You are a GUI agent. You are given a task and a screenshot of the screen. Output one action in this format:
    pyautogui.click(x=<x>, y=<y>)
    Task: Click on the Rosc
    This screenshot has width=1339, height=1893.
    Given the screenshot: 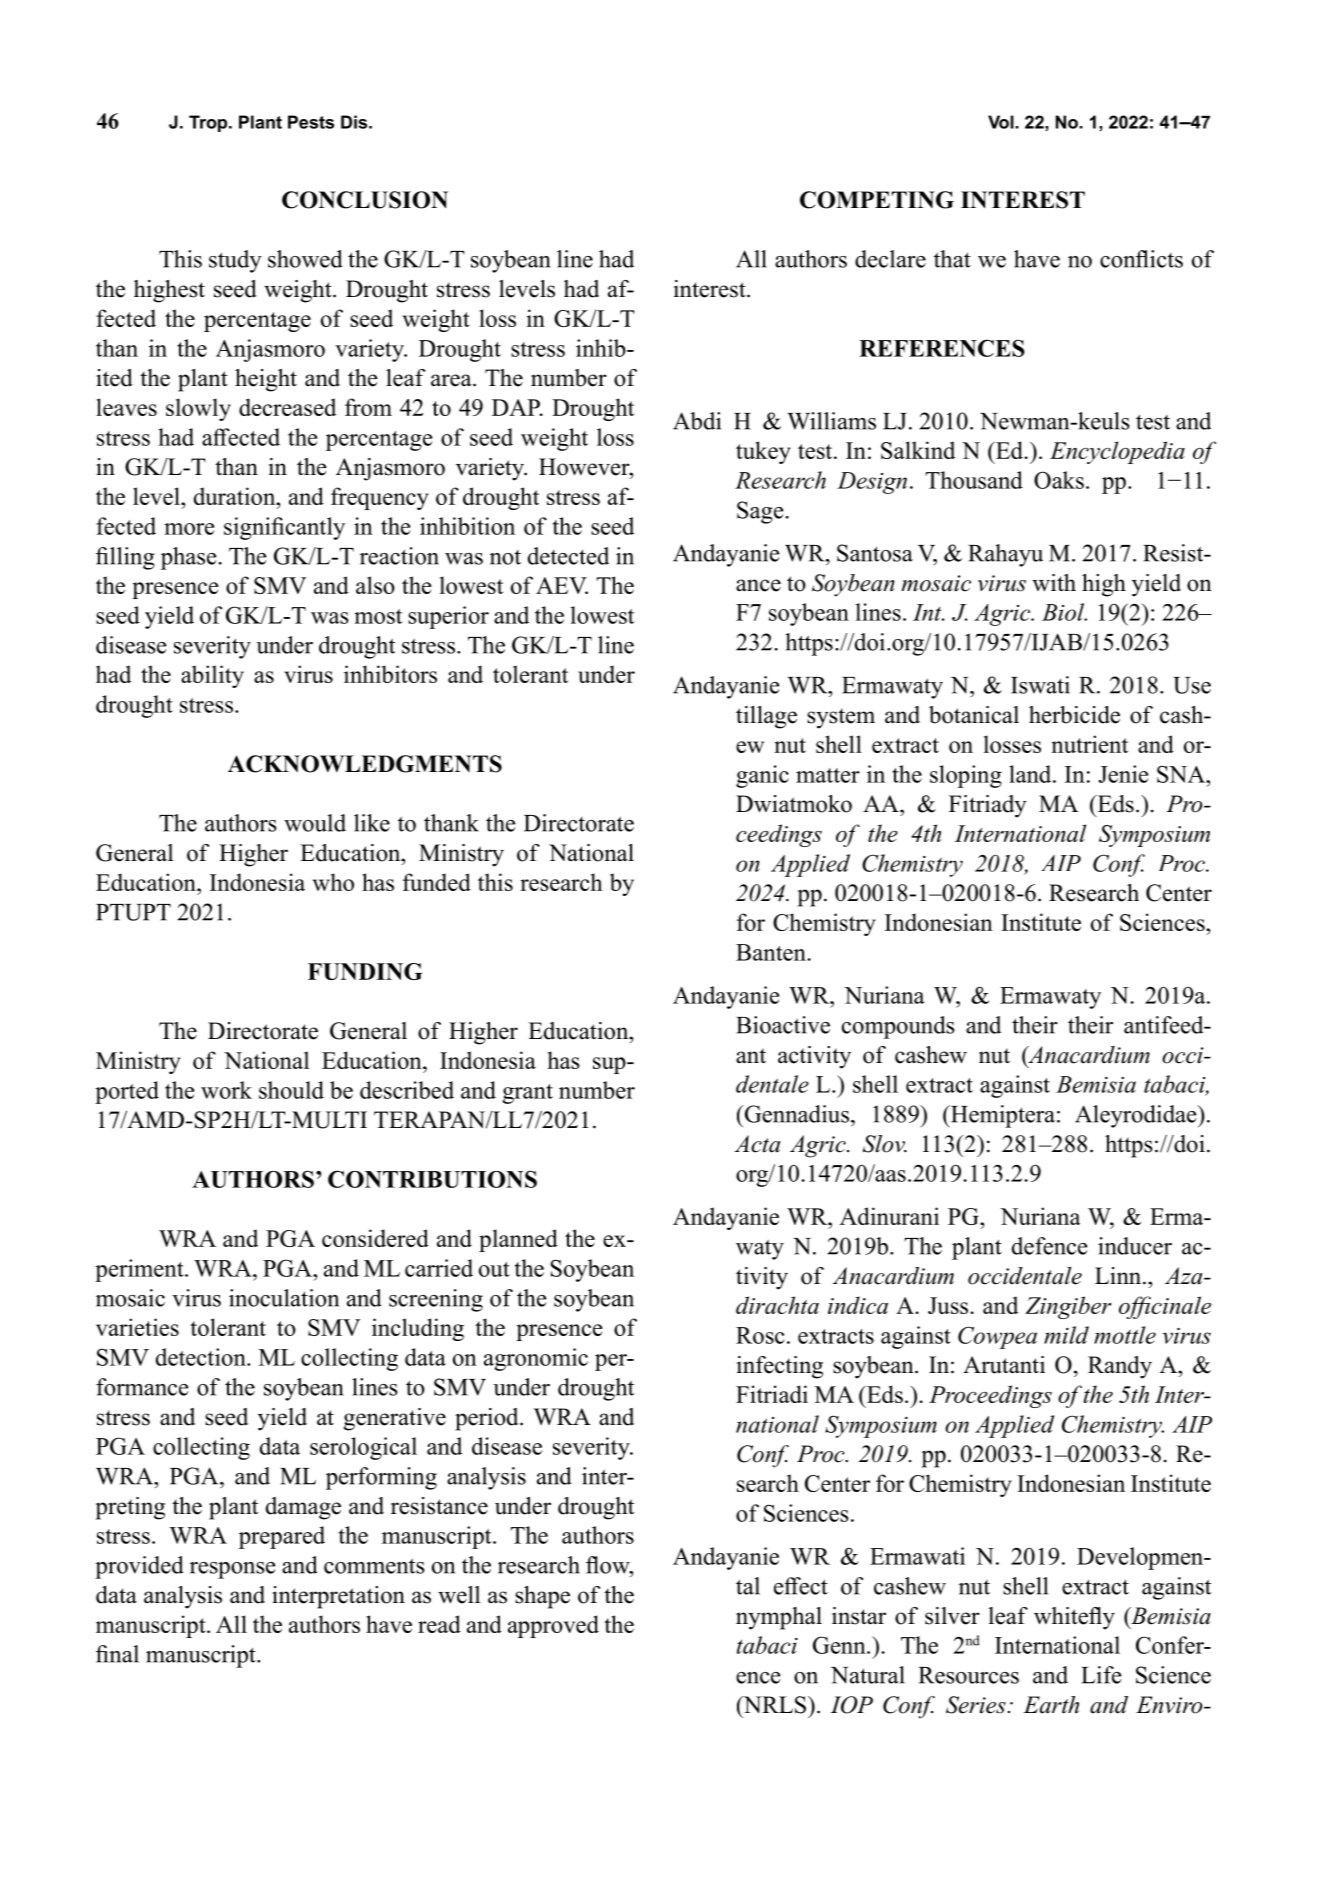 What is the action you would take?
    pyautogui.click(x=760, y=1335)
